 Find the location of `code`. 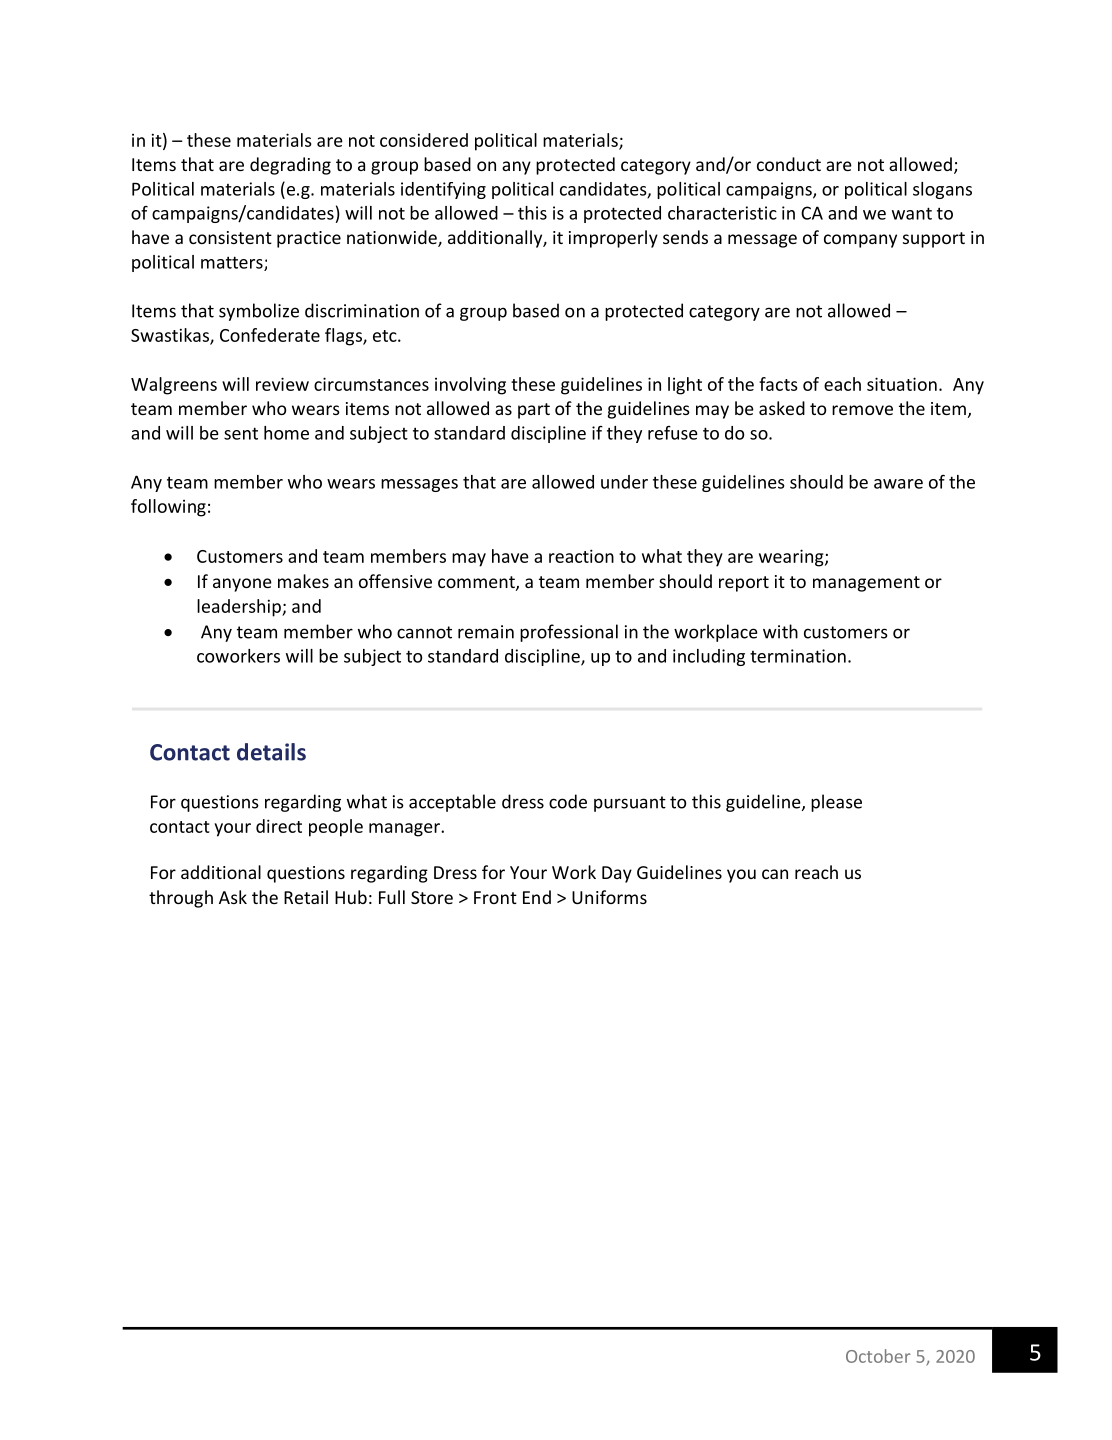

code is located at coordinates (568, 801).
